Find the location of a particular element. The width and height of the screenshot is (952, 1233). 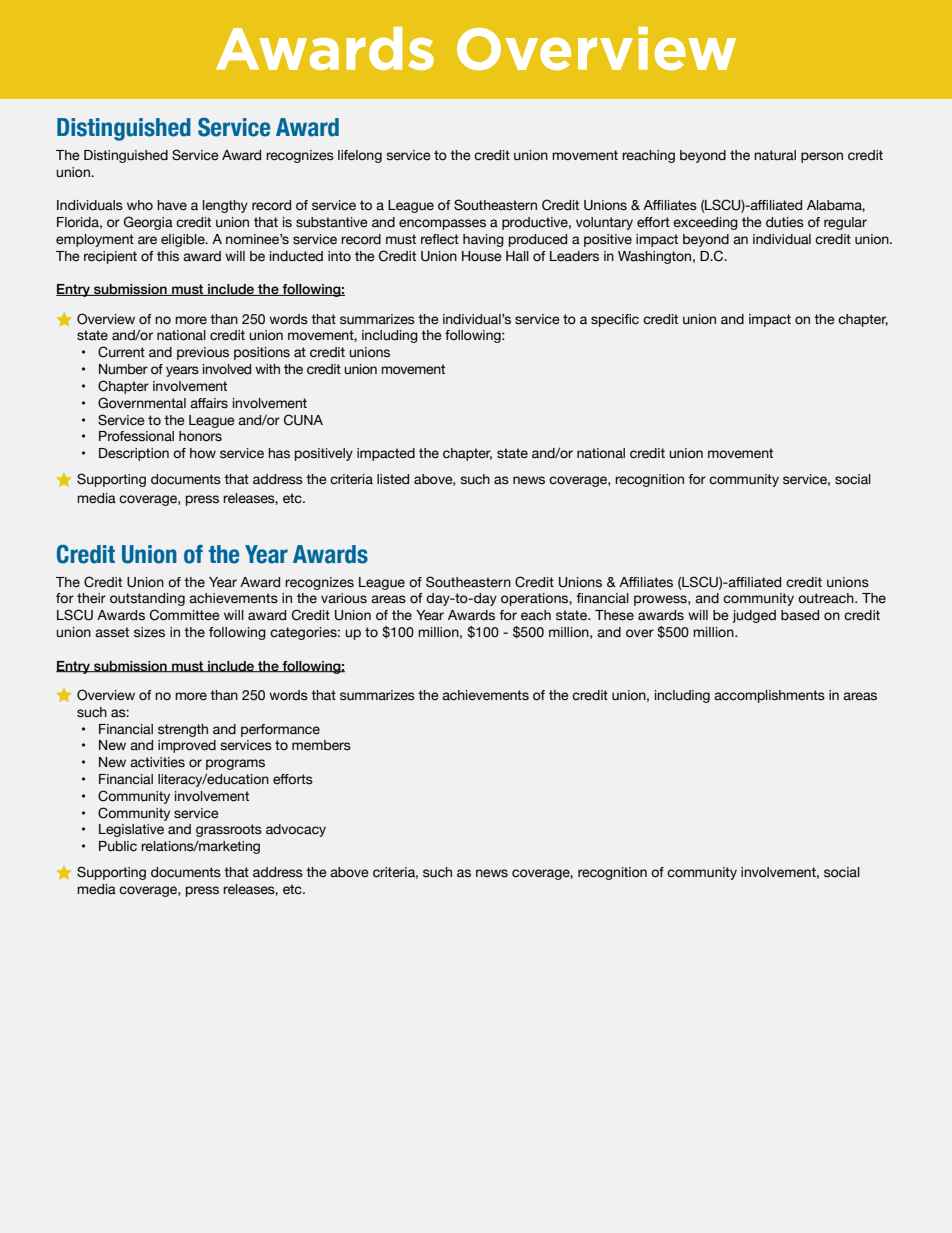

have is located at coordinates (172, 205).
